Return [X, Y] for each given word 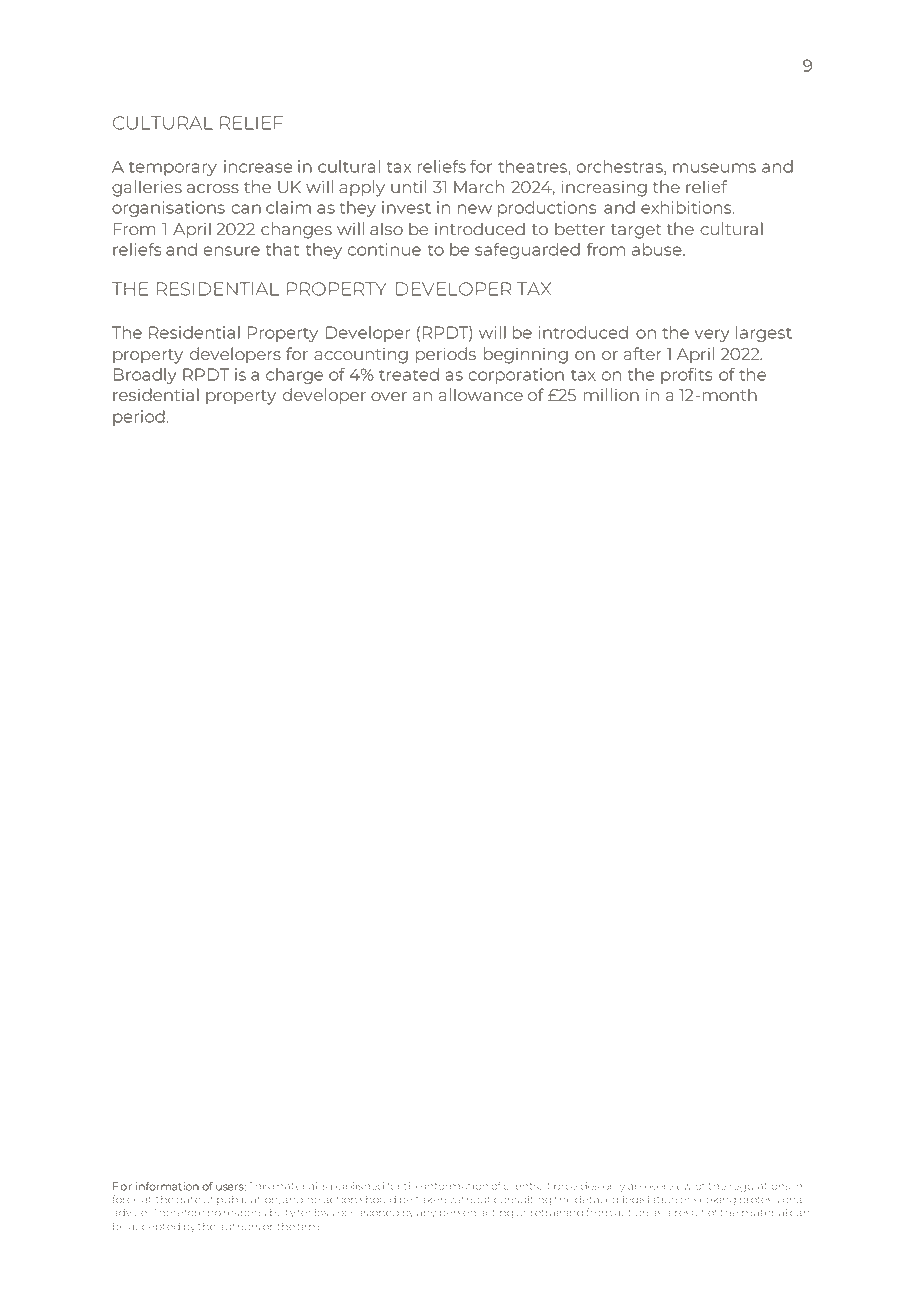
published [357, 1187]
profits [686, 376]
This [259, 1186]
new [475, 209]
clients [522, 1186]
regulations [759, 1187]
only [614, 1187]
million [611, 394]
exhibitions [687, 207]
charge [294, 376]
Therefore [179, 1212]
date [188, 1200]
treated [409, 374]
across [213, 188]
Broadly [145, 376]
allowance [480, 394]
